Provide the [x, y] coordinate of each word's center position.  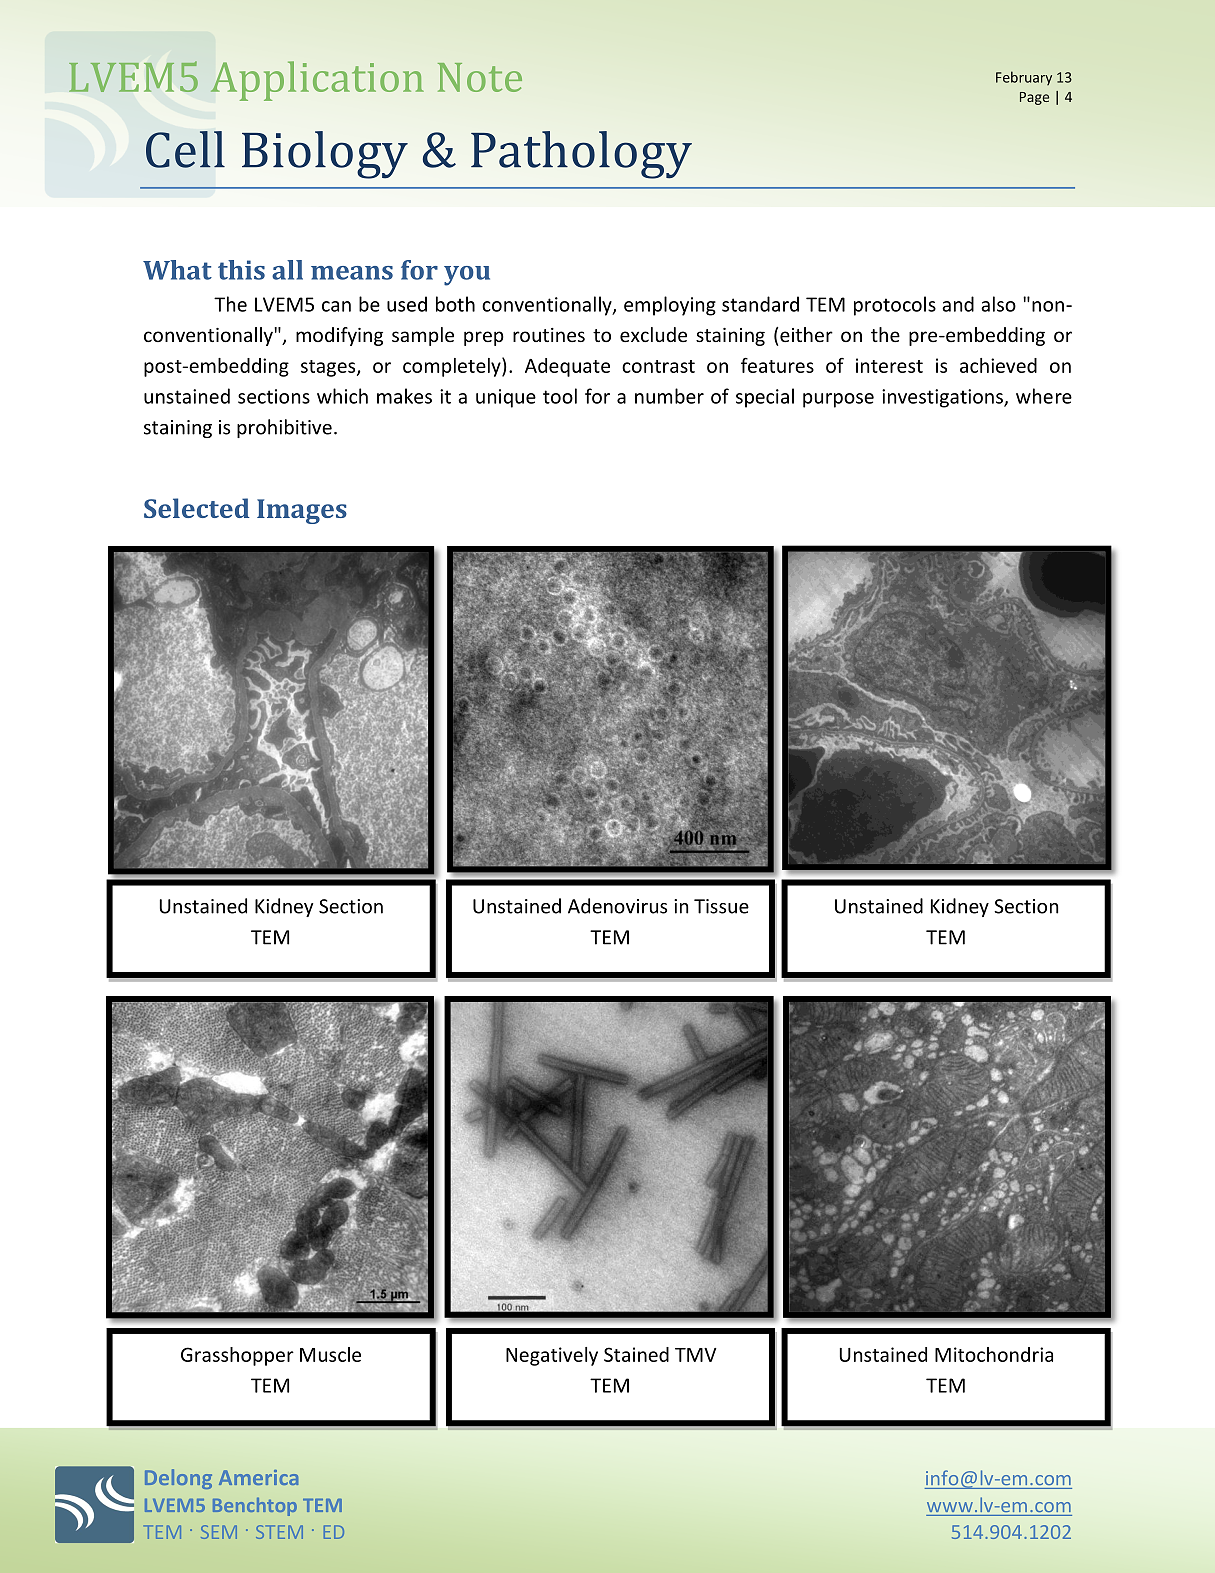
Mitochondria [994, 1354]
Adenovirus [617, 906]
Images [302, 511]
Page [1034, 98]
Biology [325, 155]
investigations [943, 398]
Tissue [721, 906]
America [258, 1477]
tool [560, 396]
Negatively [552, 1356]
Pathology [581, 155]
